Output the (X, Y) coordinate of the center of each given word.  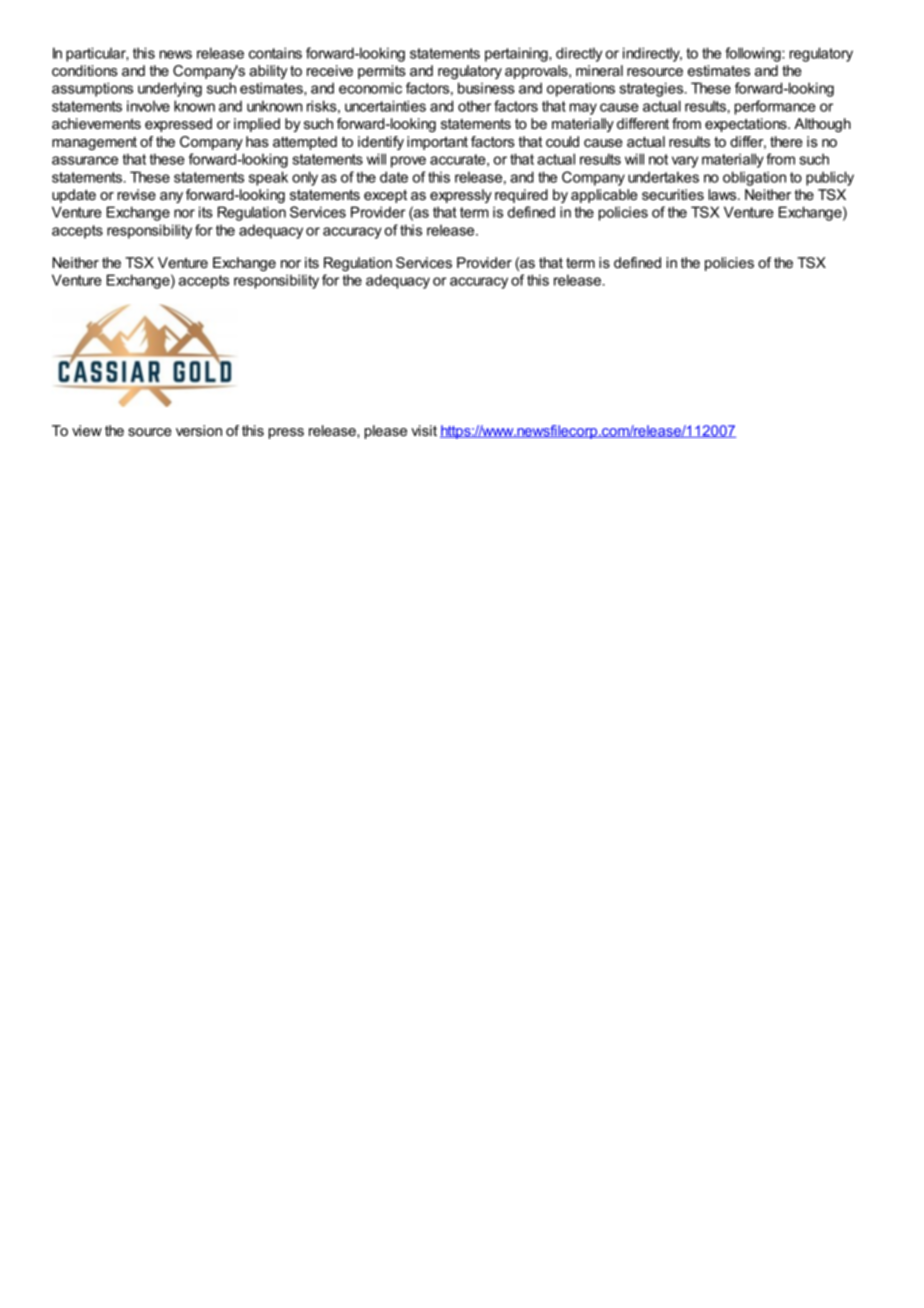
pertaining (517, 54)
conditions (85, 70)
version (199, 430)
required (521, 196)
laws (723, 194)
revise (136, 194)
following (754, 54)
